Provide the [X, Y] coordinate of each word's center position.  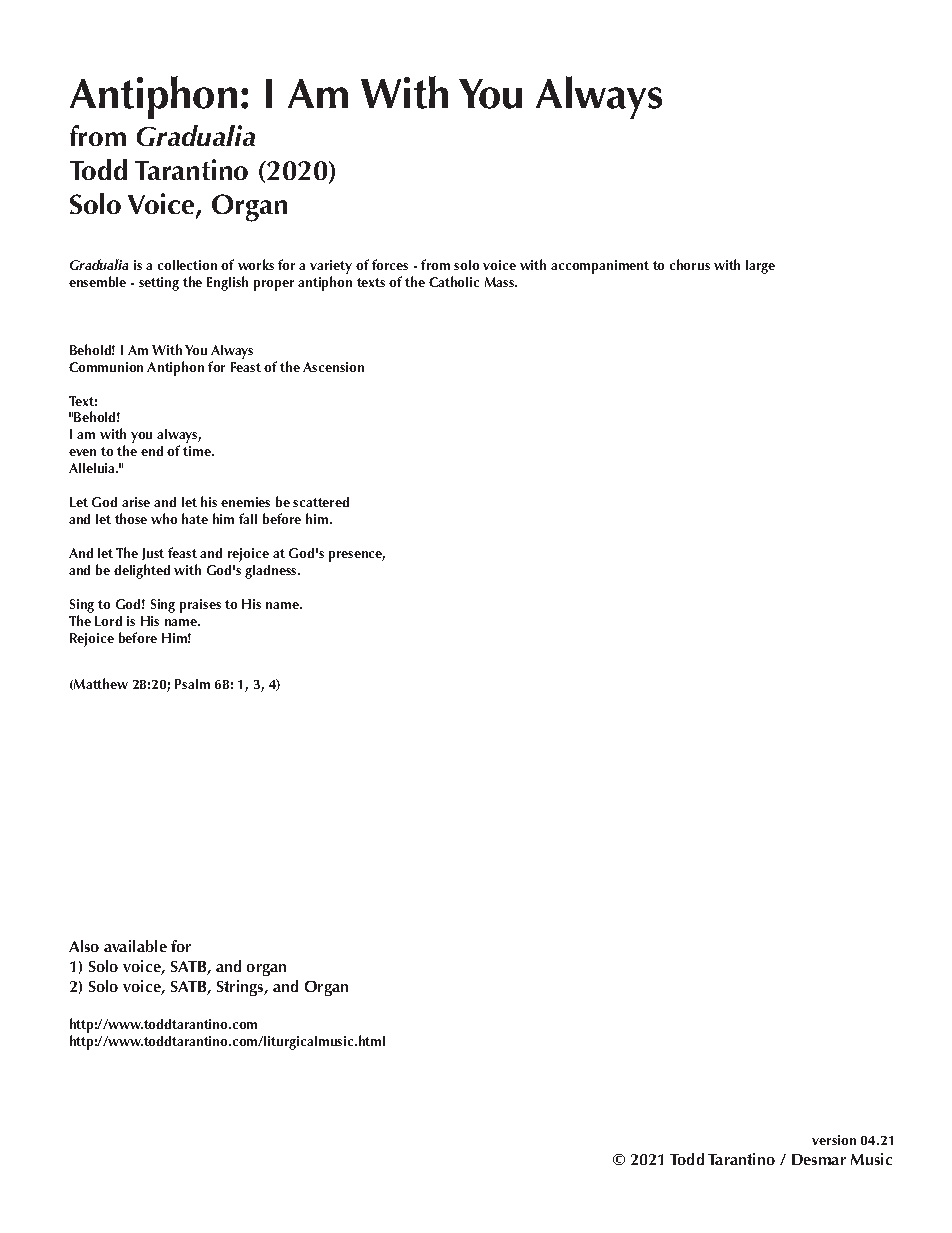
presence [357, 556]
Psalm [192, 684]
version [834, 1140]
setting [159, 284]
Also [84, 946]
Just [153, 554]
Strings [241, 988]
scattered [321, 502]
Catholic [454, 281]
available [135, 946]
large [760, 267]
